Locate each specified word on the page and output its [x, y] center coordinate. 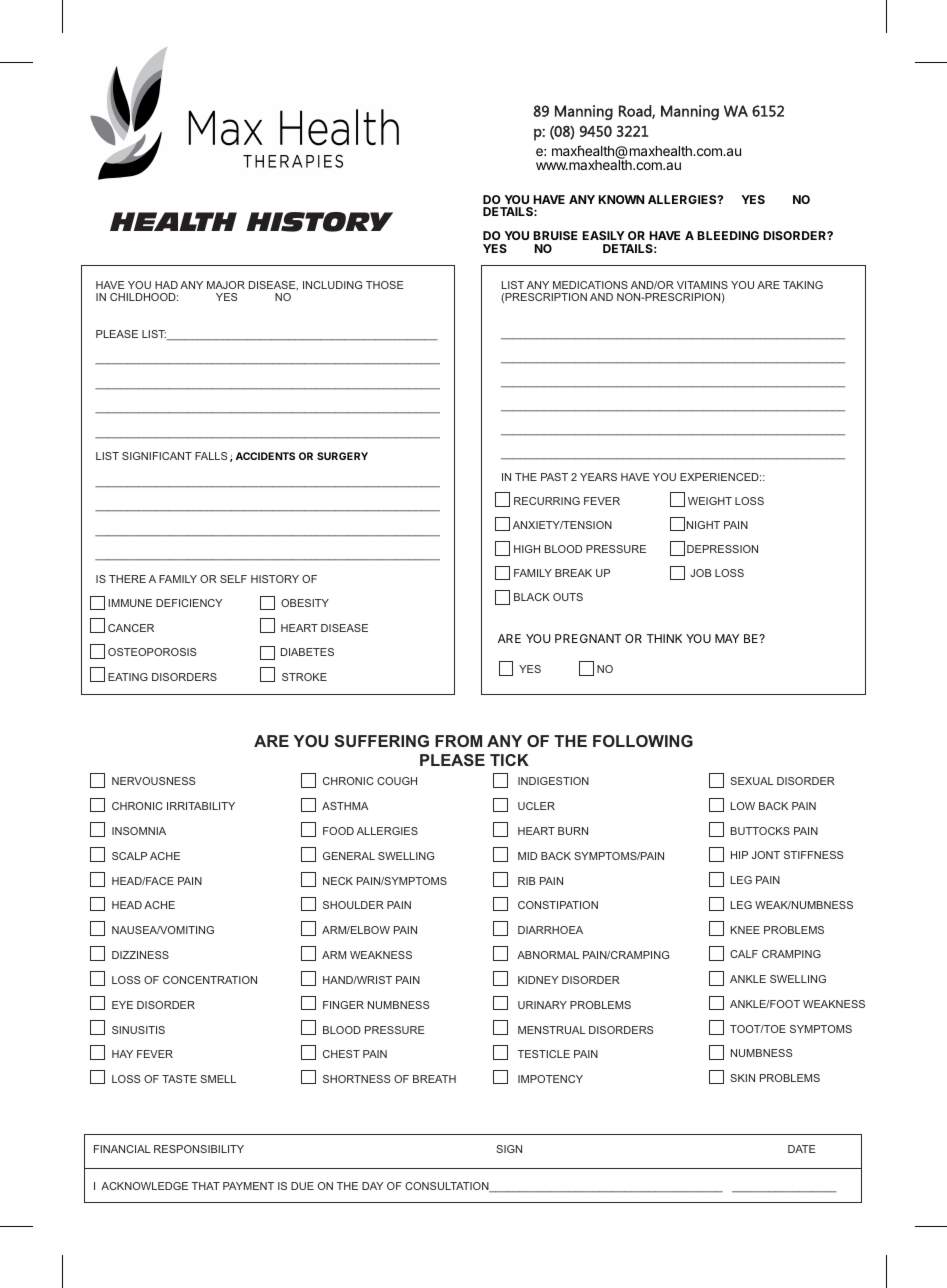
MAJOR [226, 285]
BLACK [532, 597]
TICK [509, 760]
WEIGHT [710, 501]
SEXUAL [752, 781]
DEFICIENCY [189, 603]
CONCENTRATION [210, 980]
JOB [700, 573]
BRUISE [555, 235]
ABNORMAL [548, 955]
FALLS [211, 456]
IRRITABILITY [201, 806]
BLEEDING [728, 235]
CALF [744, 954]
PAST [554, 477]
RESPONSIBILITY [199, 1149]
